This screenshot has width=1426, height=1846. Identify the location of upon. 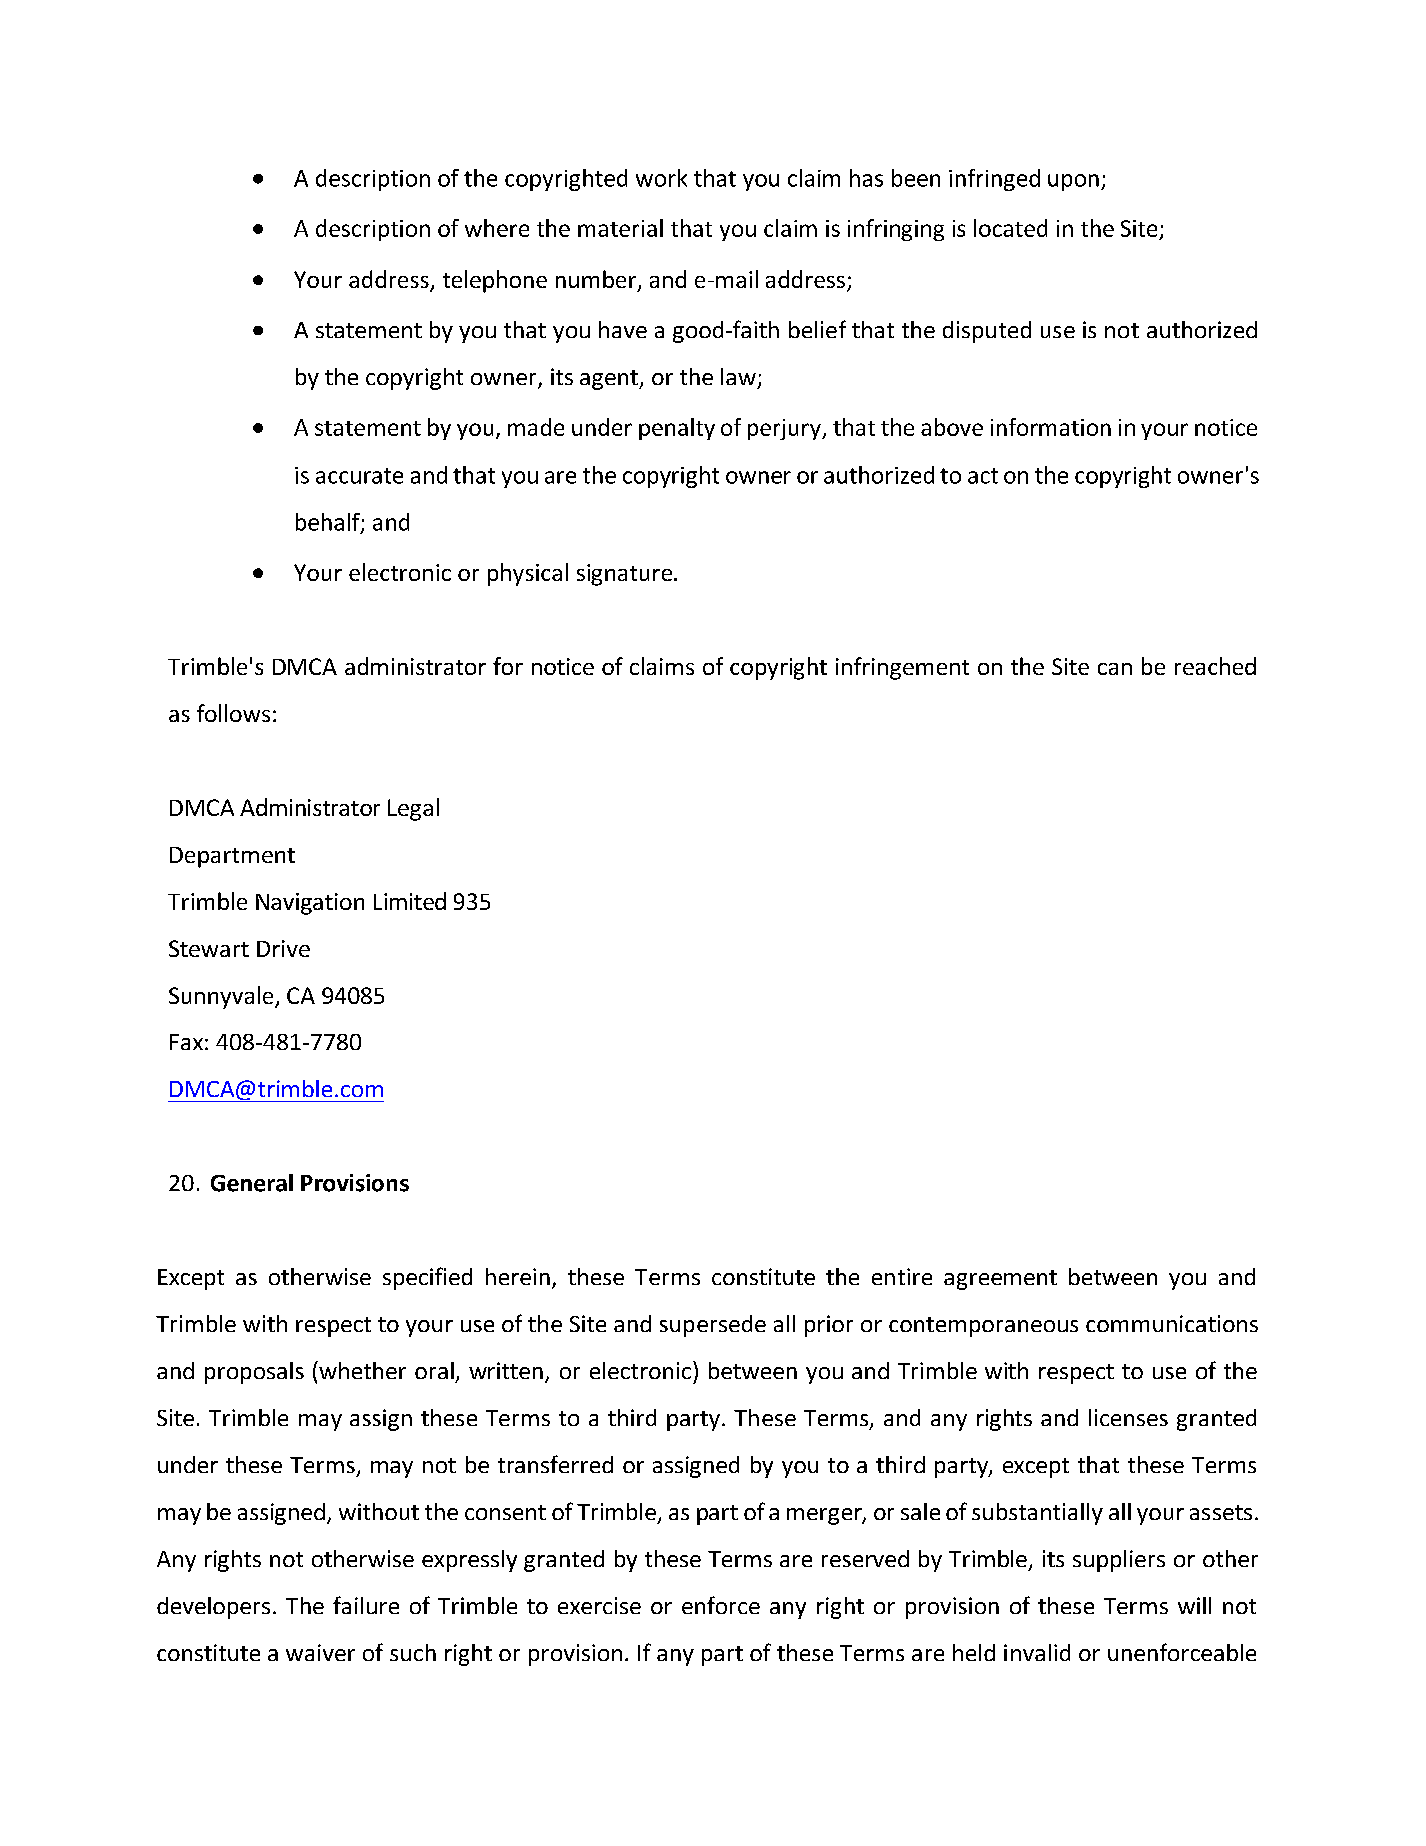
(1073, 182).
